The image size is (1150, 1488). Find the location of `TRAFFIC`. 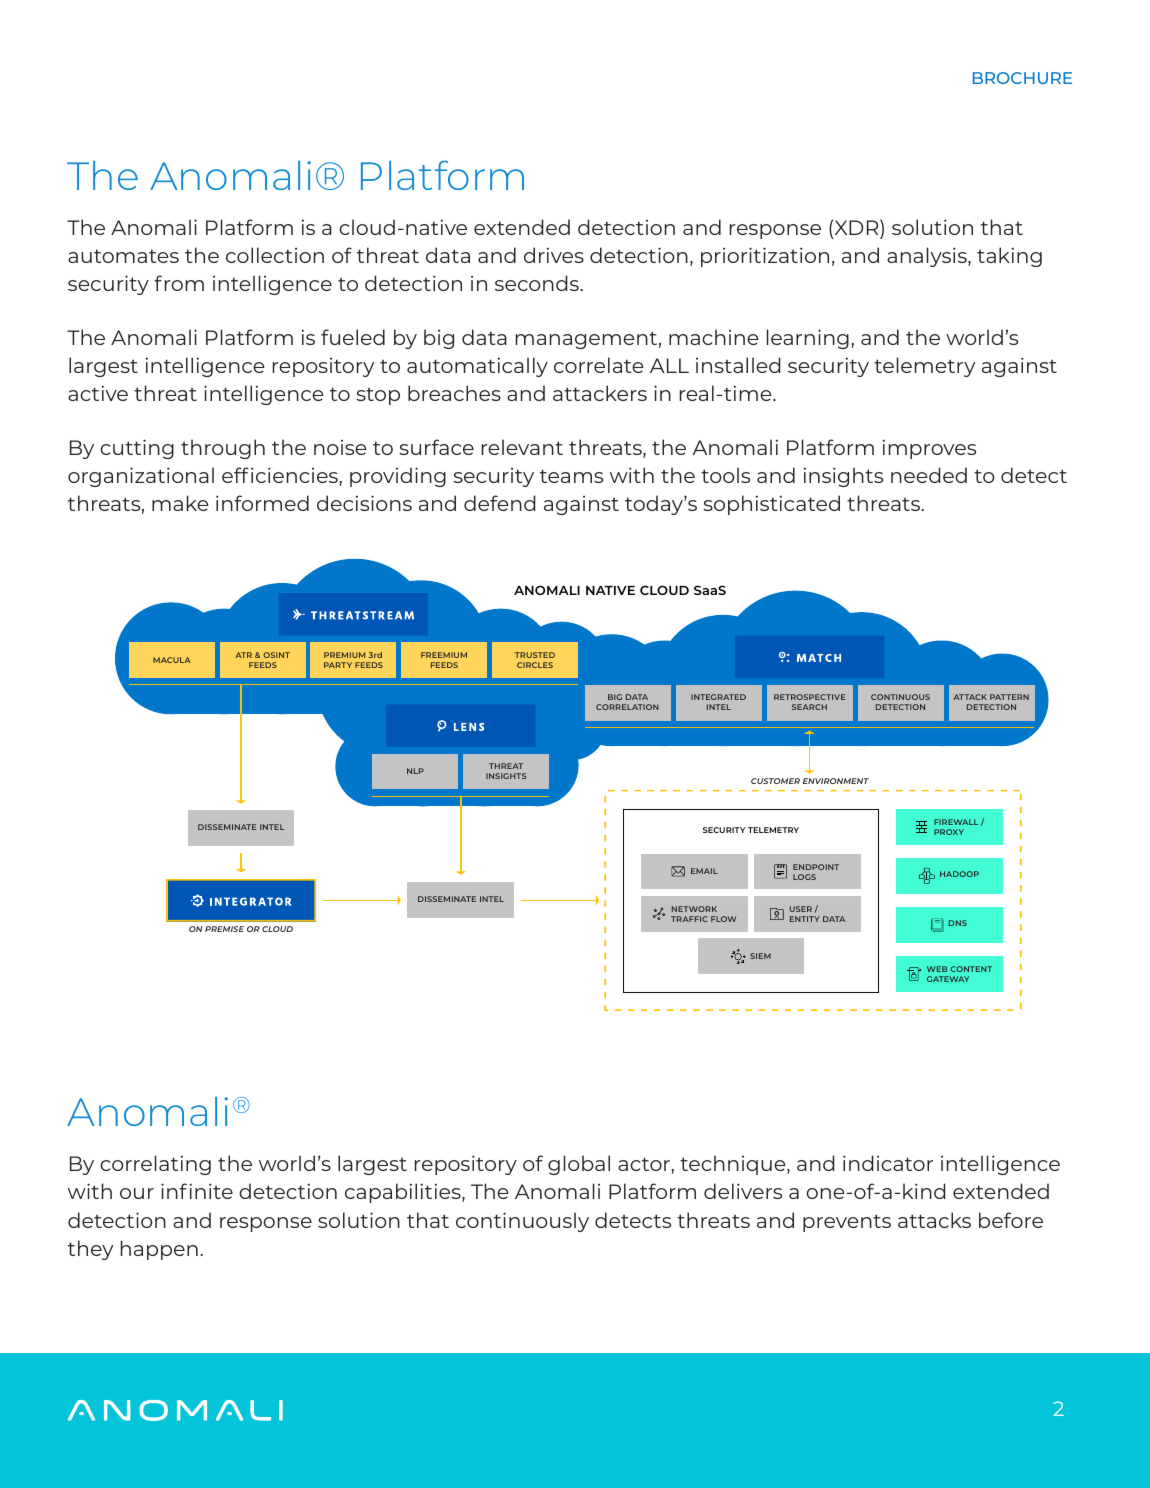

TRAFFIC is located at coordinates (689, 919).
